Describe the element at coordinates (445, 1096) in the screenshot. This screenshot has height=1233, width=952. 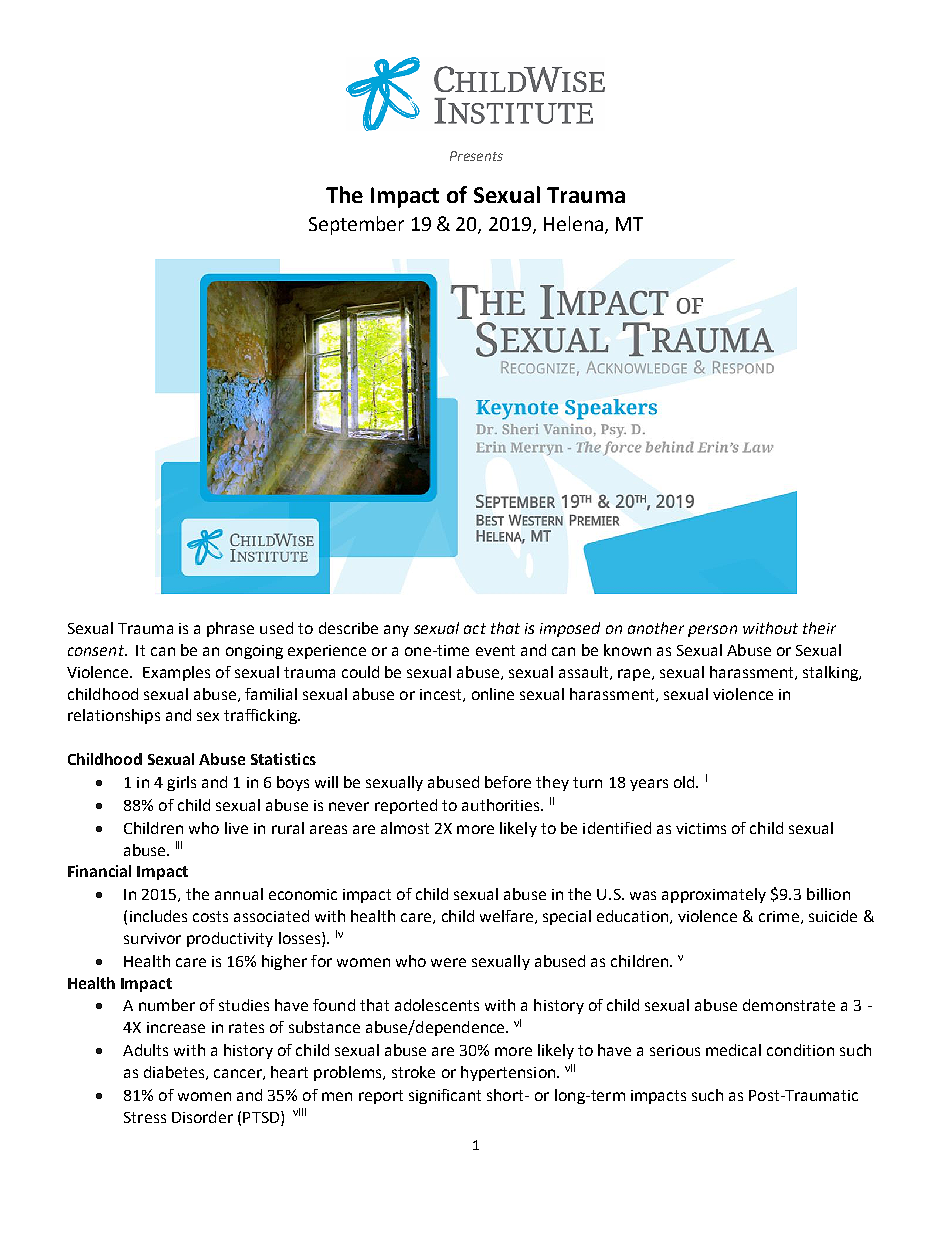
I see `significant` at that location.
